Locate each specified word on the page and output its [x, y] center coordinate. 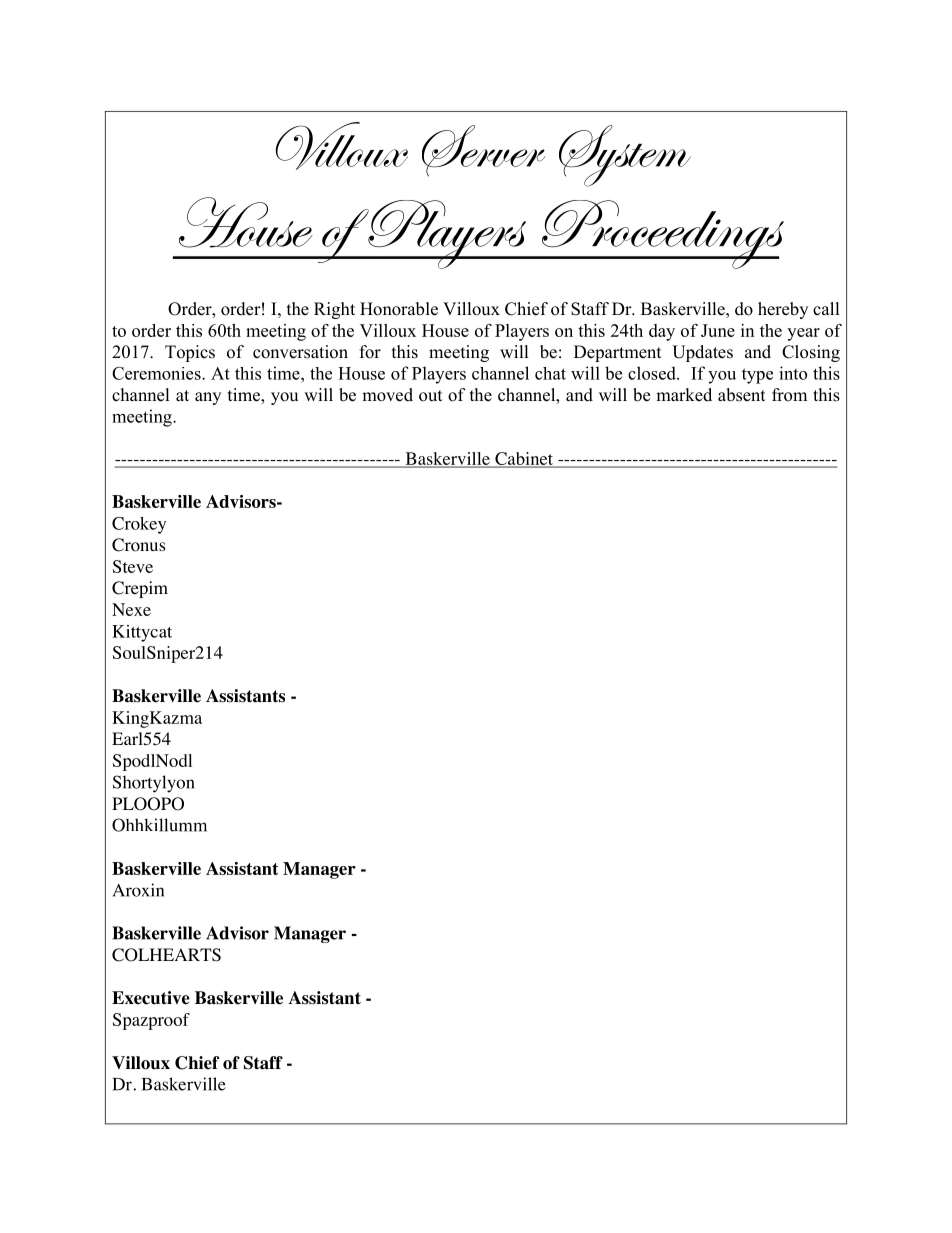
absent [741, 395]
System [625, 156]
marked [684, 395]
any [208, 398]
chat [550, 373]
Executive [151, 998]
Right [334, 310]
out [430, 396]
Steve [133, 566]
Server [483, 151]
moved [387, 395]
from [789, 395]
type [757, 376]
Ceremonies [157, 373]
